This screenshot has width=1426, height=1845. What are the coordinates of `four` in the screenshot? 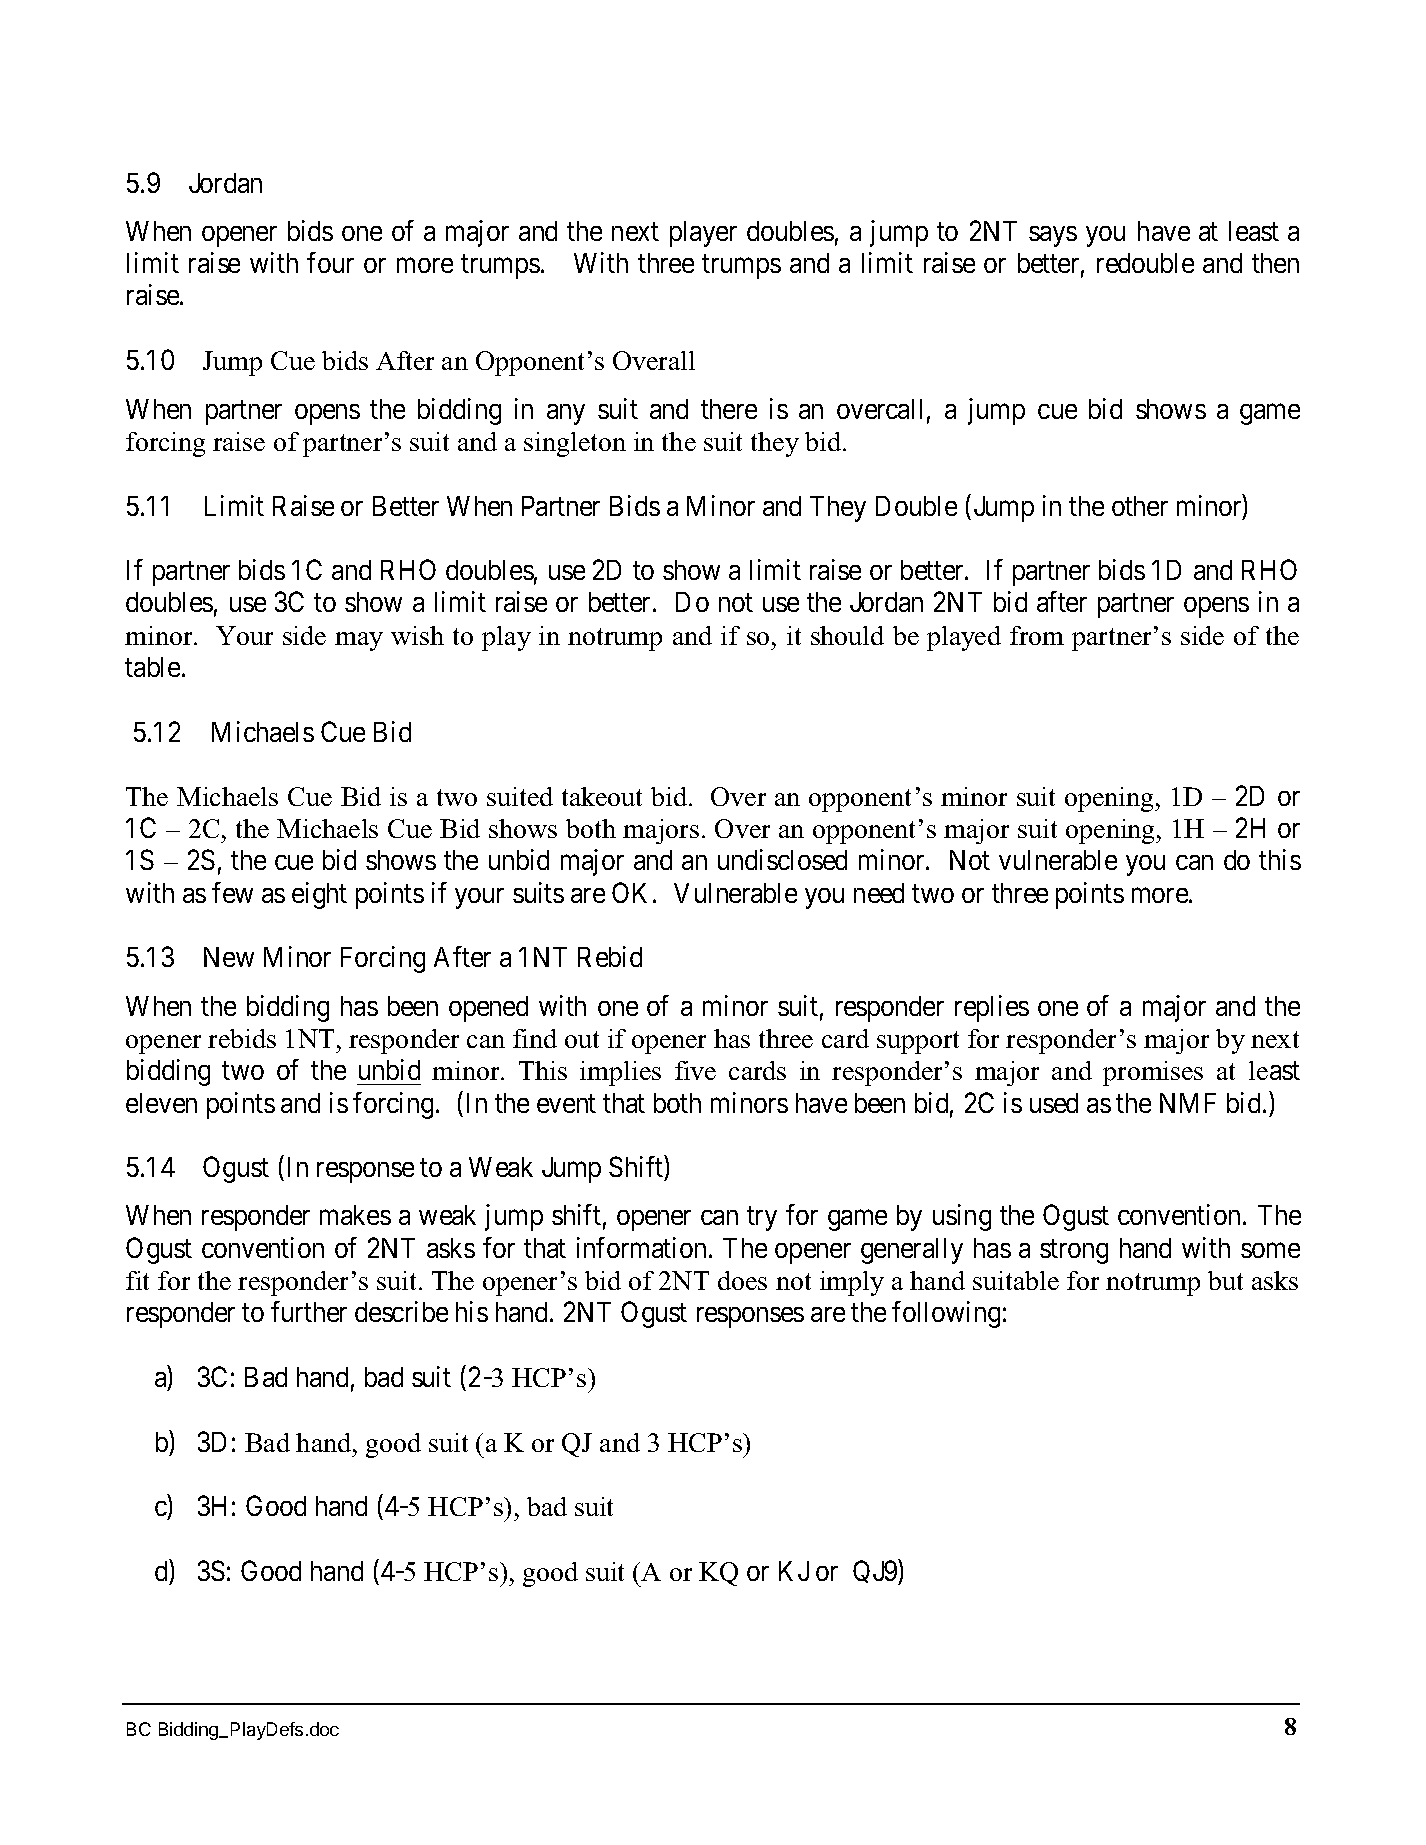 It's located at (330, 262).
